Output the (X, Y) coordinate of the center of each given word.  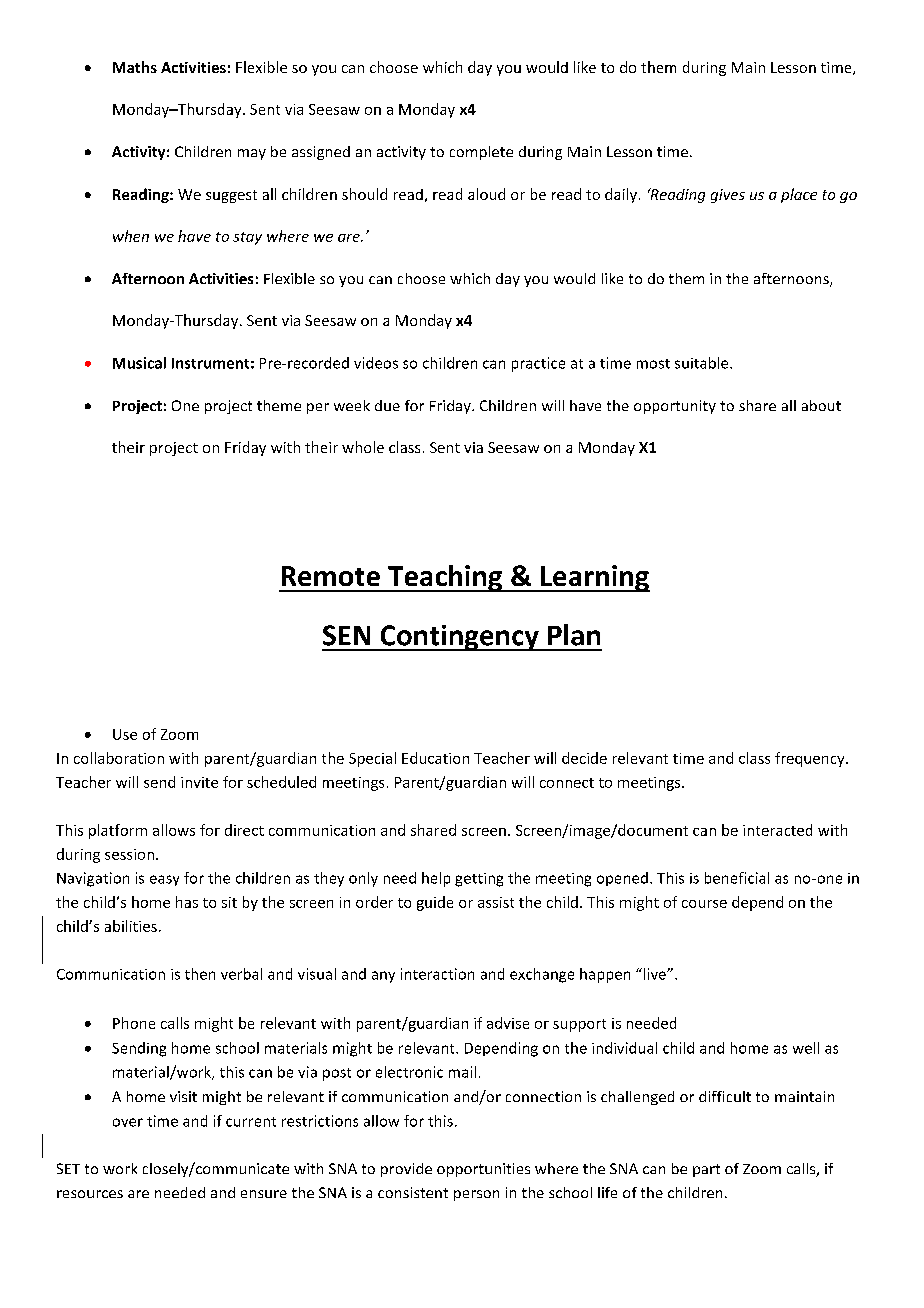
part (706, 1170)
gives (728, 196)
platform (118, 831)
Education (435, 758)
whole (363, 447)
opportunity (675, 407)
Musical (139, 363)
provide (406, 1170)
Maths (135, 67)
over (128, 1122)
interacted (777, 830)
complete (481, 153)
